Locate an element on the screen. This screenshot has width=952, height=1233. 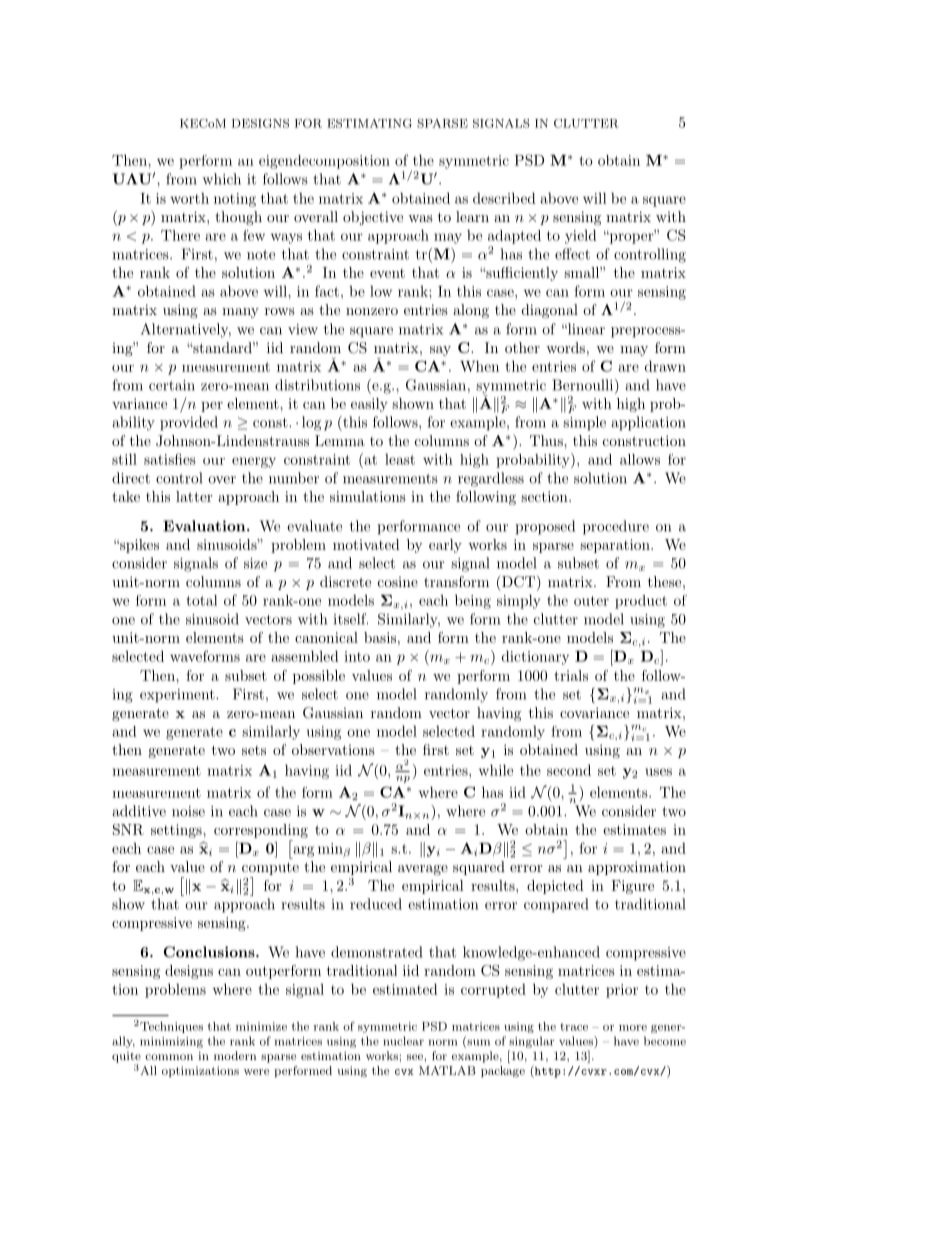
total is located at coordinates (201, 600).
